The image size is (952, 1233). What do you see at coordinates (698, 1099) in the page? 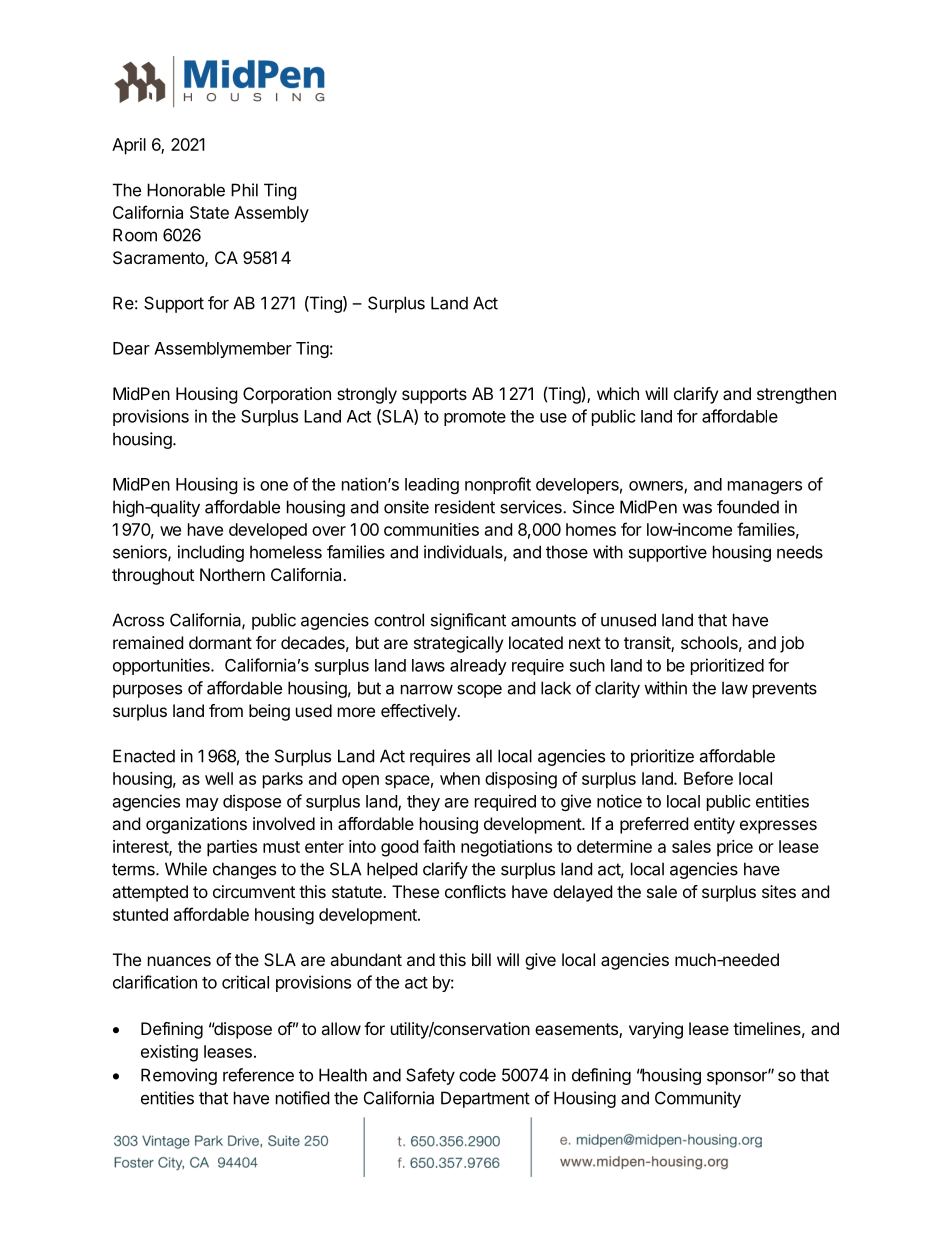
I see `Community` at bounding box center [698, 1099].
